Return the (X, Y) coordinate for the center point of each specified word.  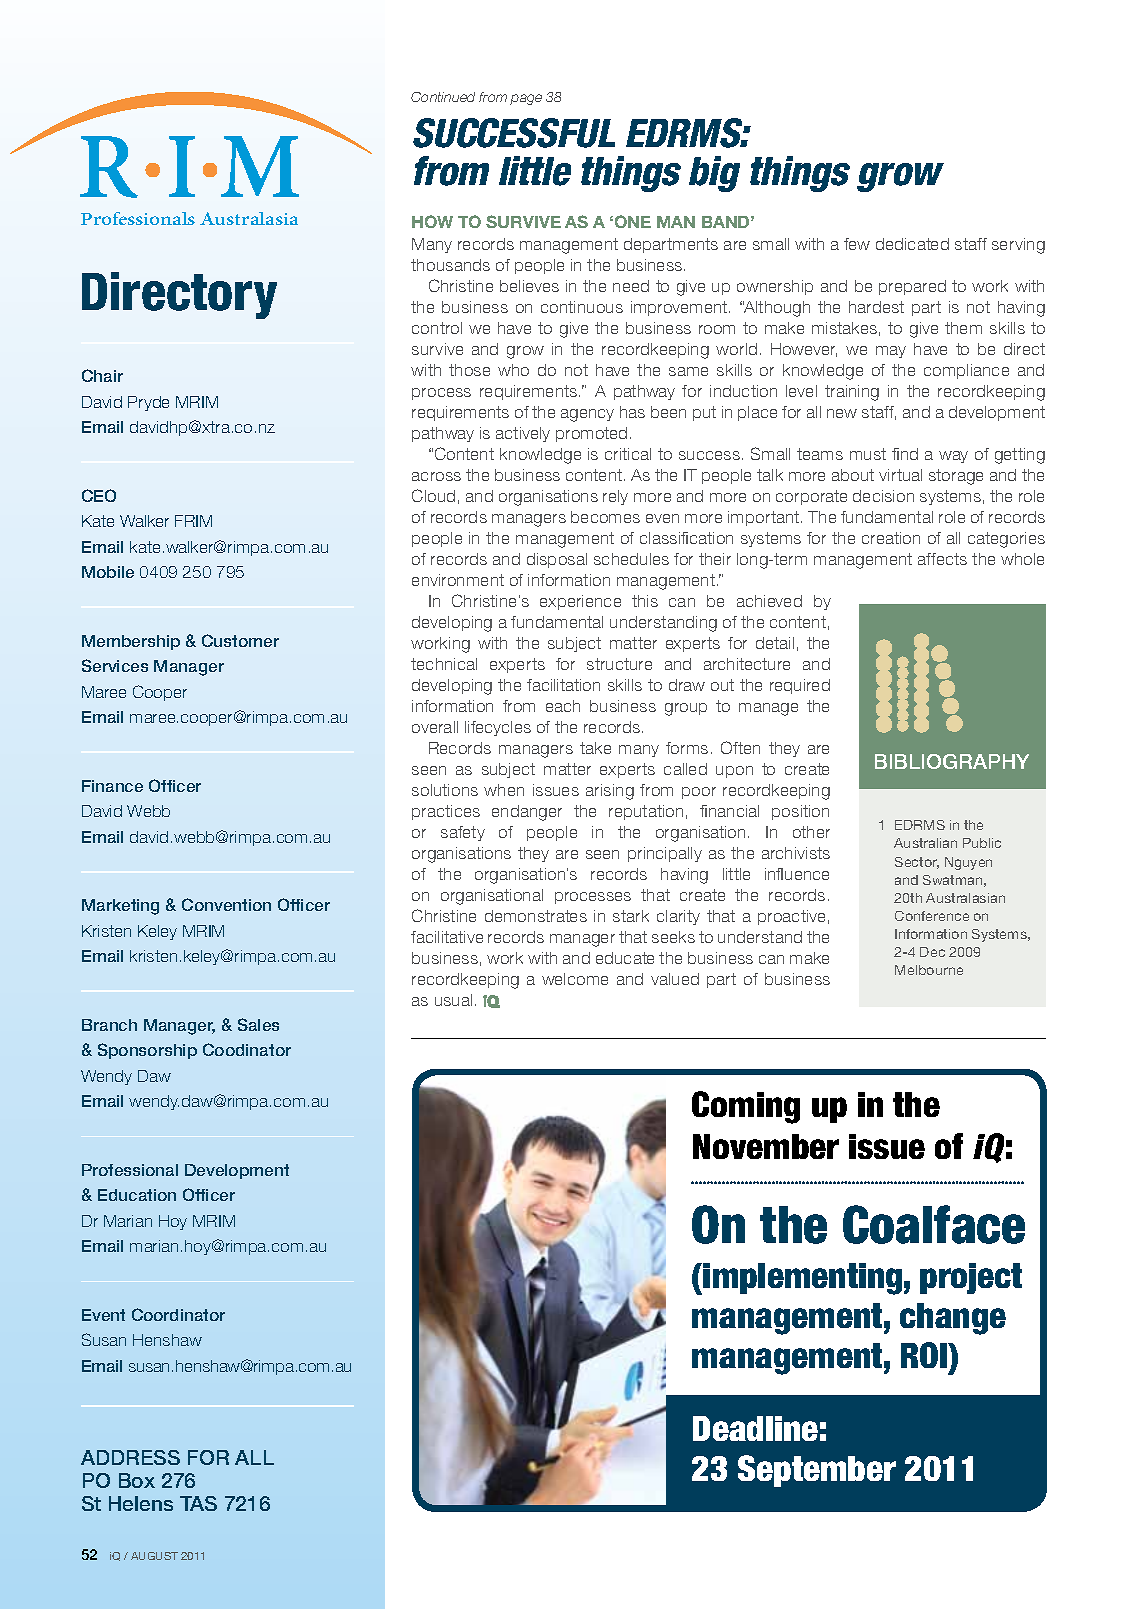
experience (580, 602)
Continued (443, 97)
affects (942, 559)
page (526, 99)
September (817, 1471)
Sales (258, 1024)
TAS (198, 1503)
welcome (575, 979)
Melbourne (929, 970)
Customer (240, 640)
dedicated (912, 244)
